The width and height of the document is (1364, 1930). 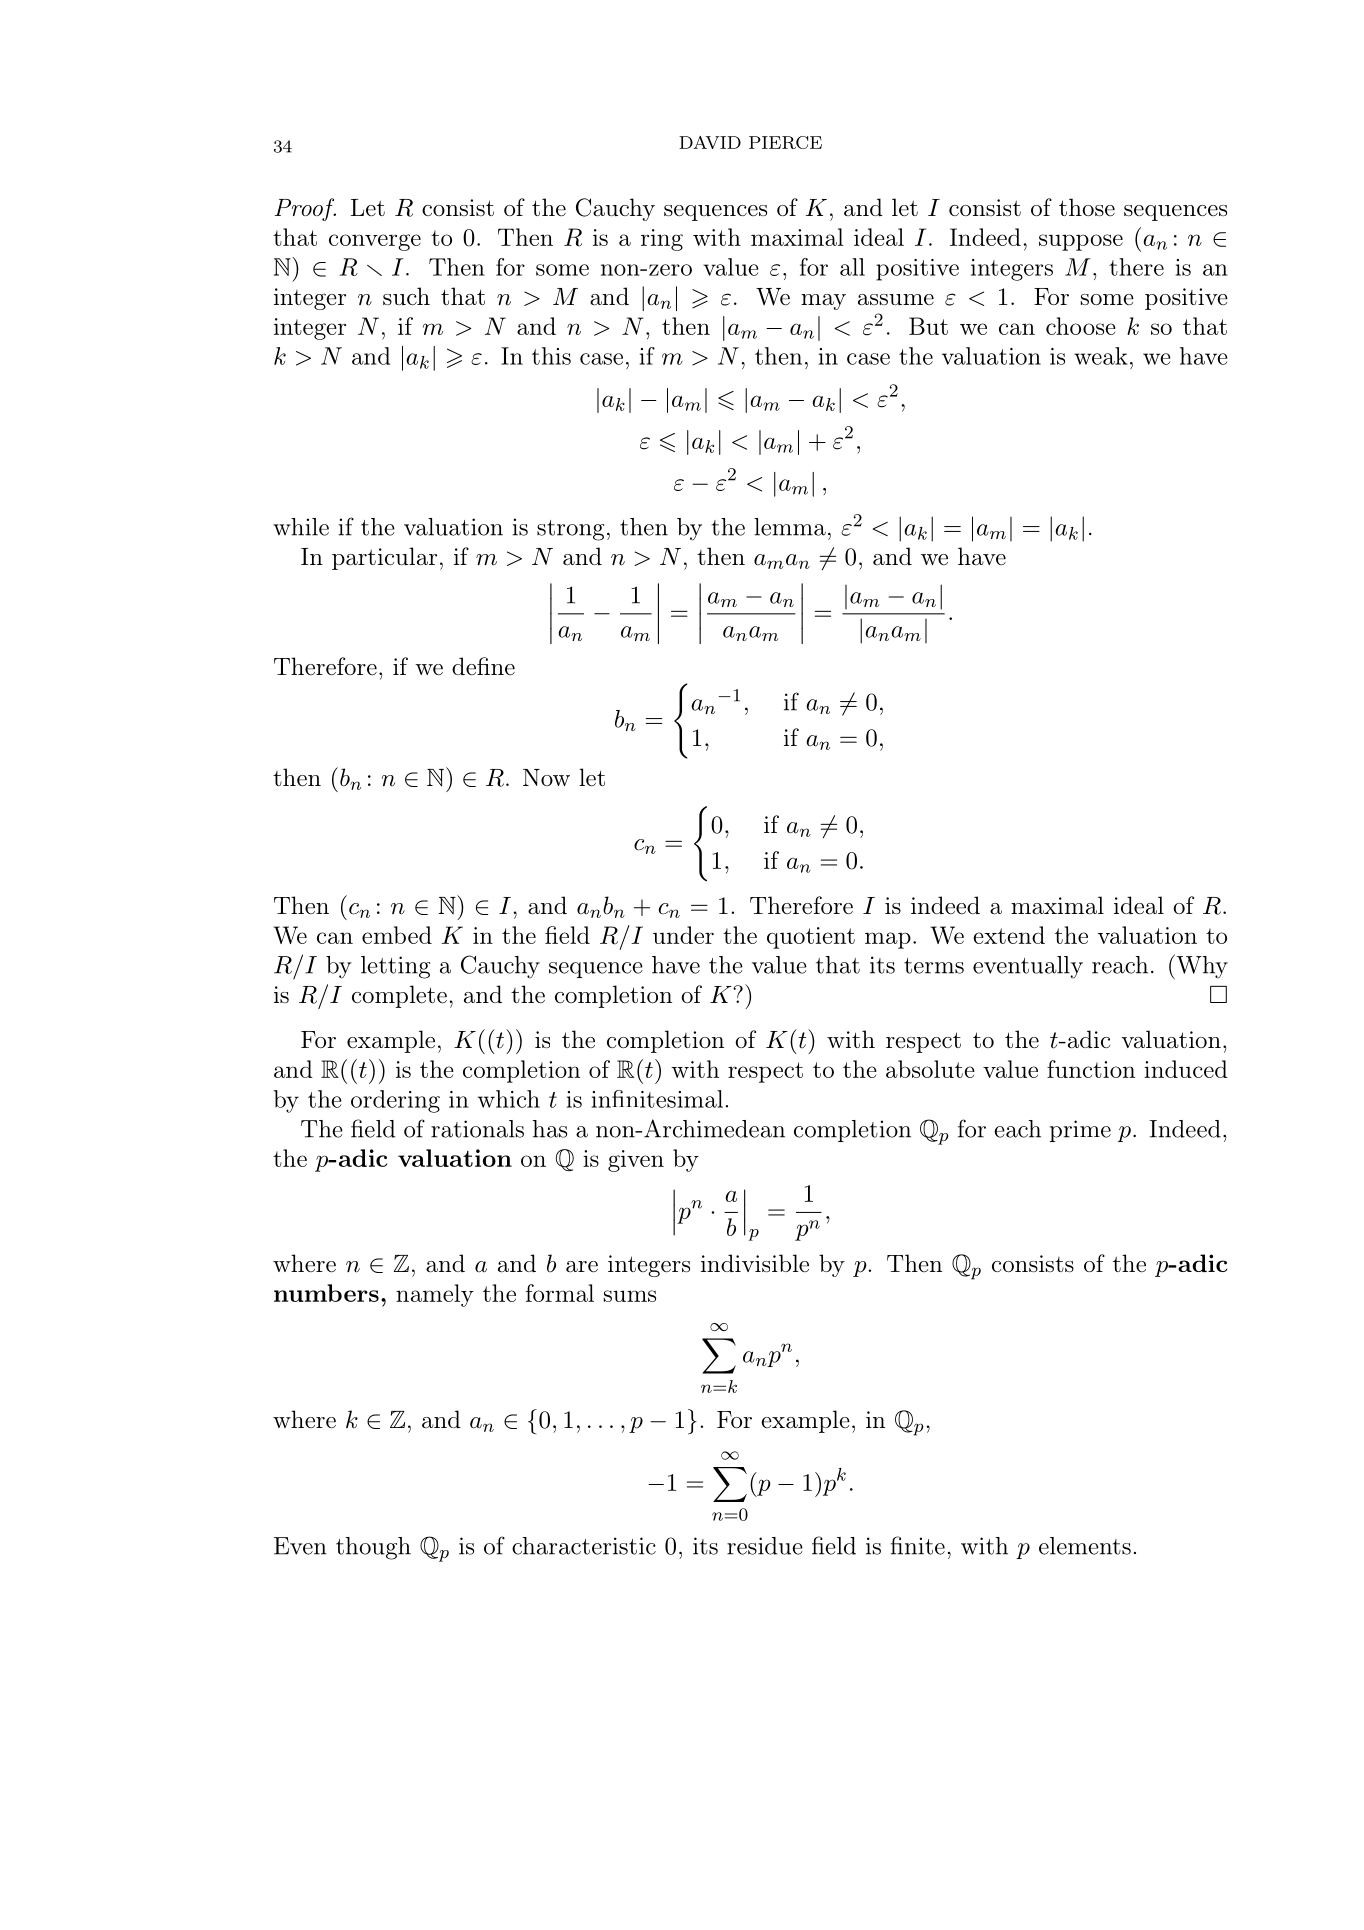 I want to click on Why, so click(x=1201, y=967).
